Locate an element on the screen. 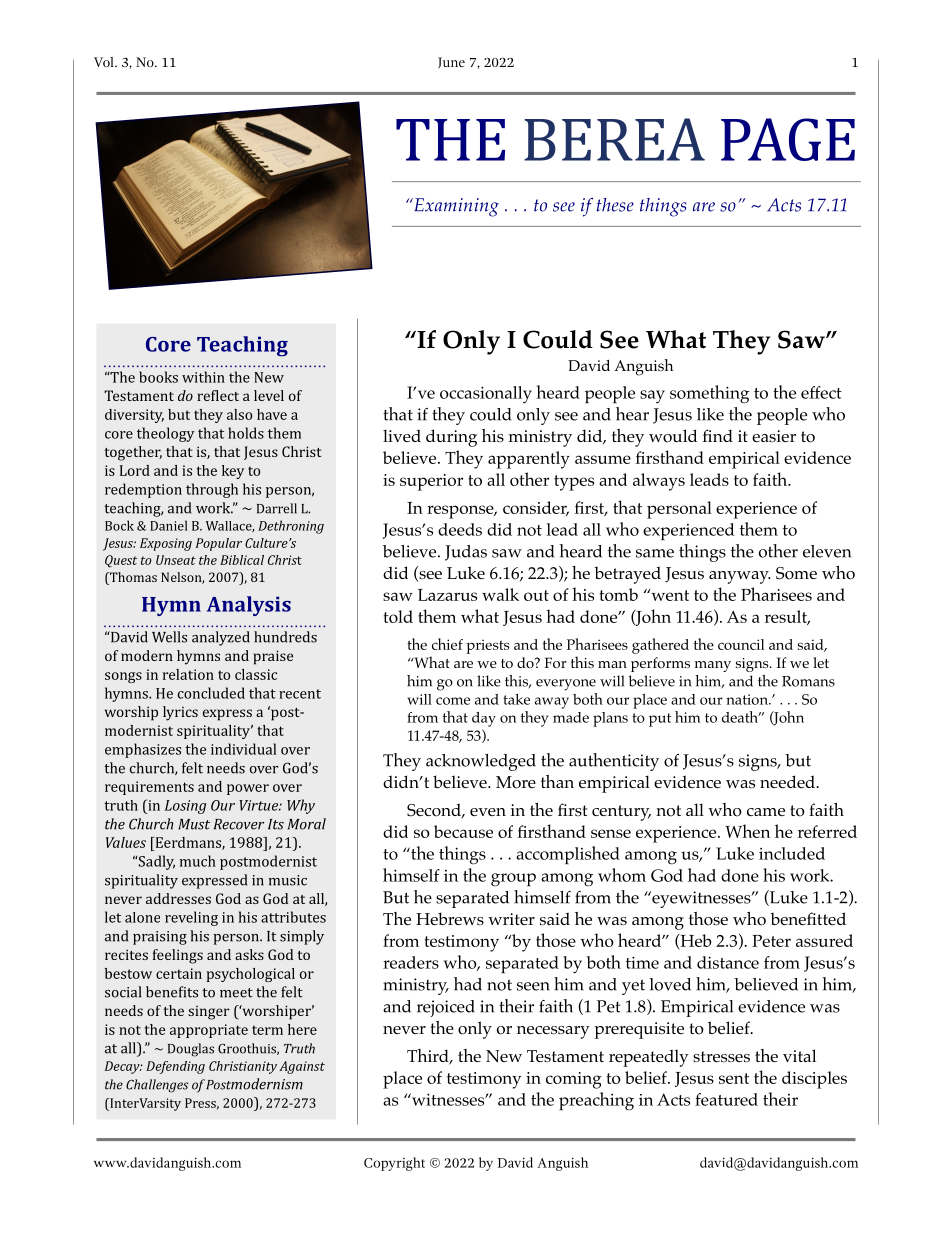  featured is located at coordinates (726, 1099).
